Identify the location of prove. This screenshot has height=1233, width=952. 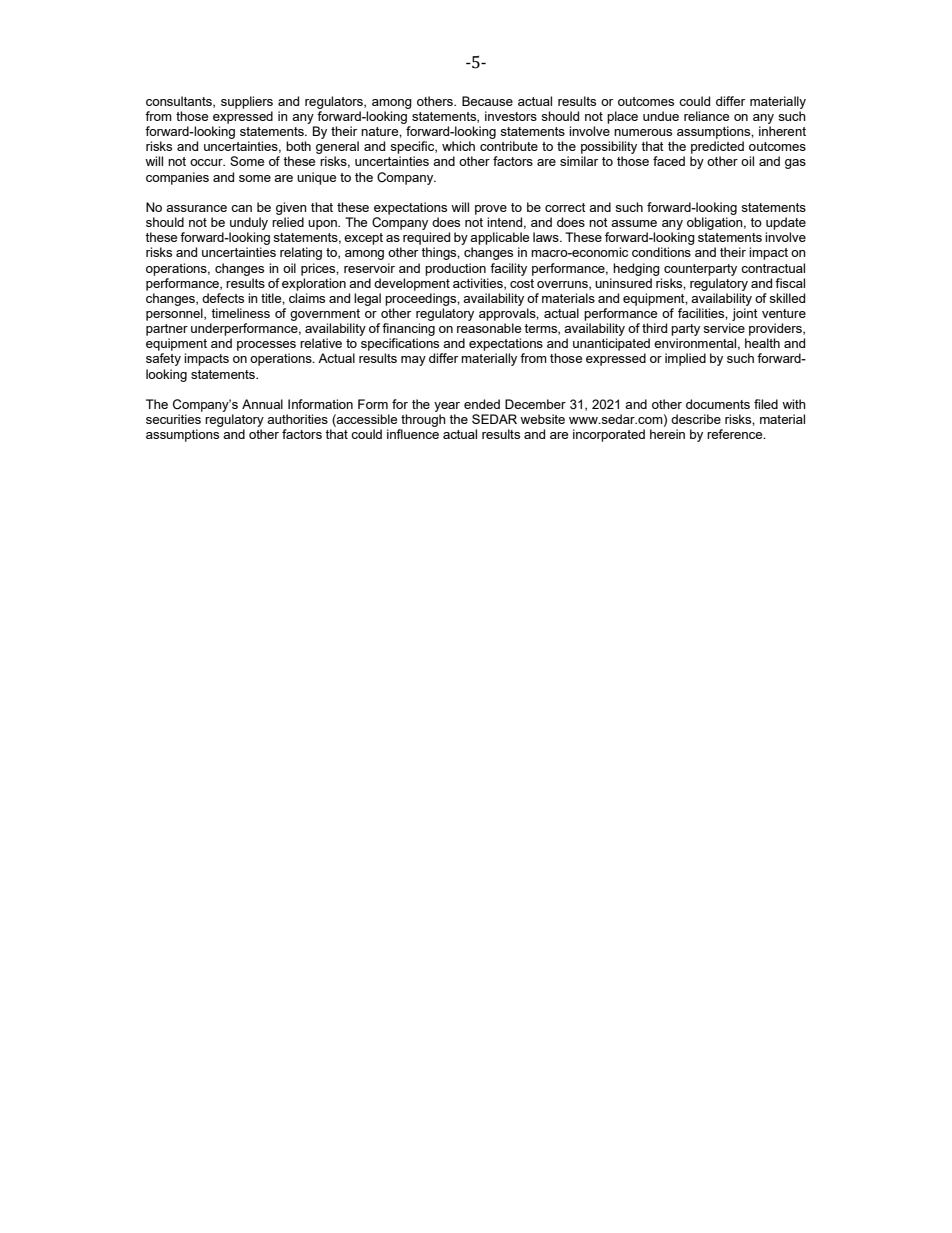
(491, 210).
